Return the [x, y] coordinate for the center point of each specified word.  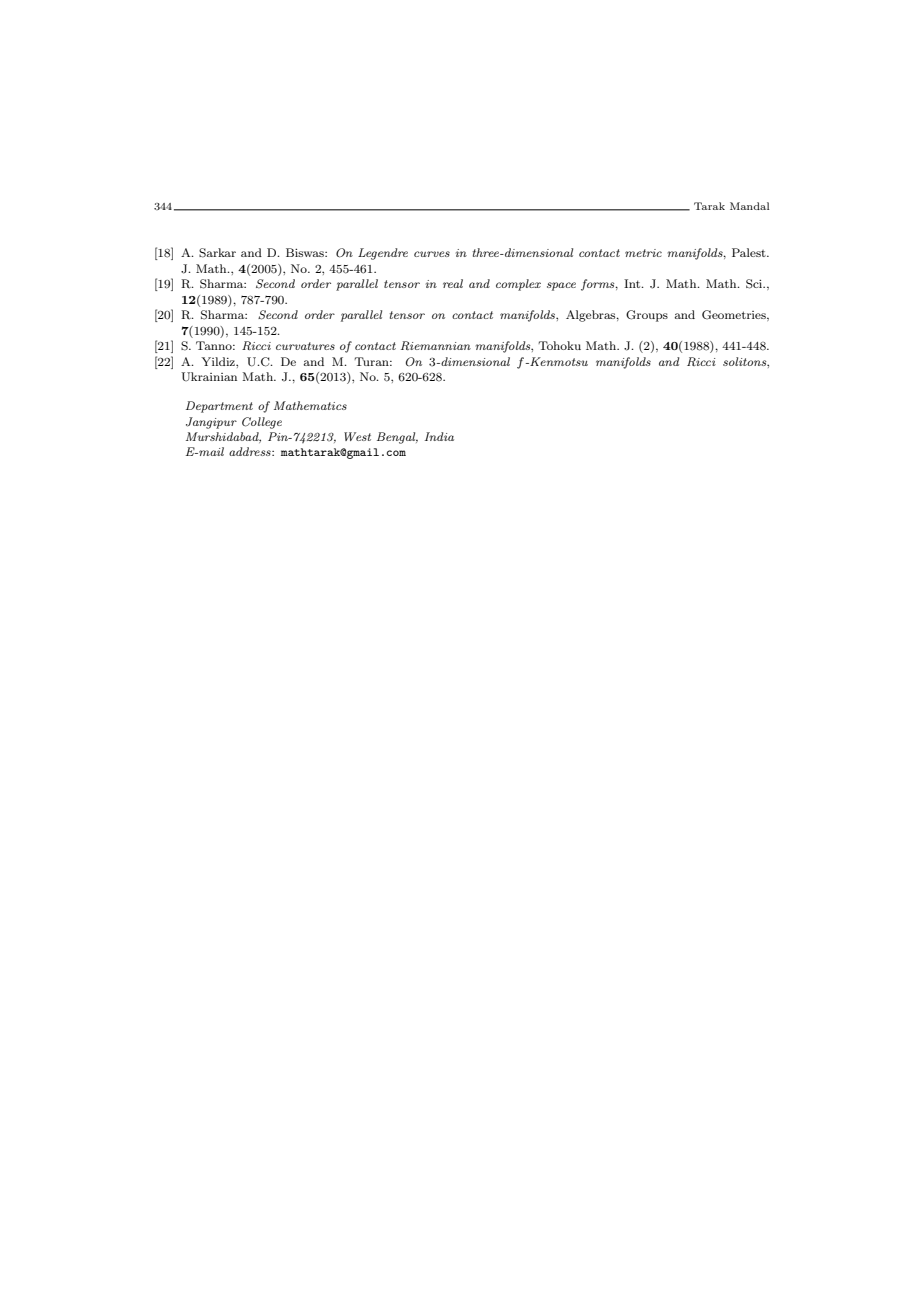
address [251, 451]
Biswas [306, 252]
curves [432, 254]
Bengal [397, 438]
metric [643, 253]
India [439, 436]
